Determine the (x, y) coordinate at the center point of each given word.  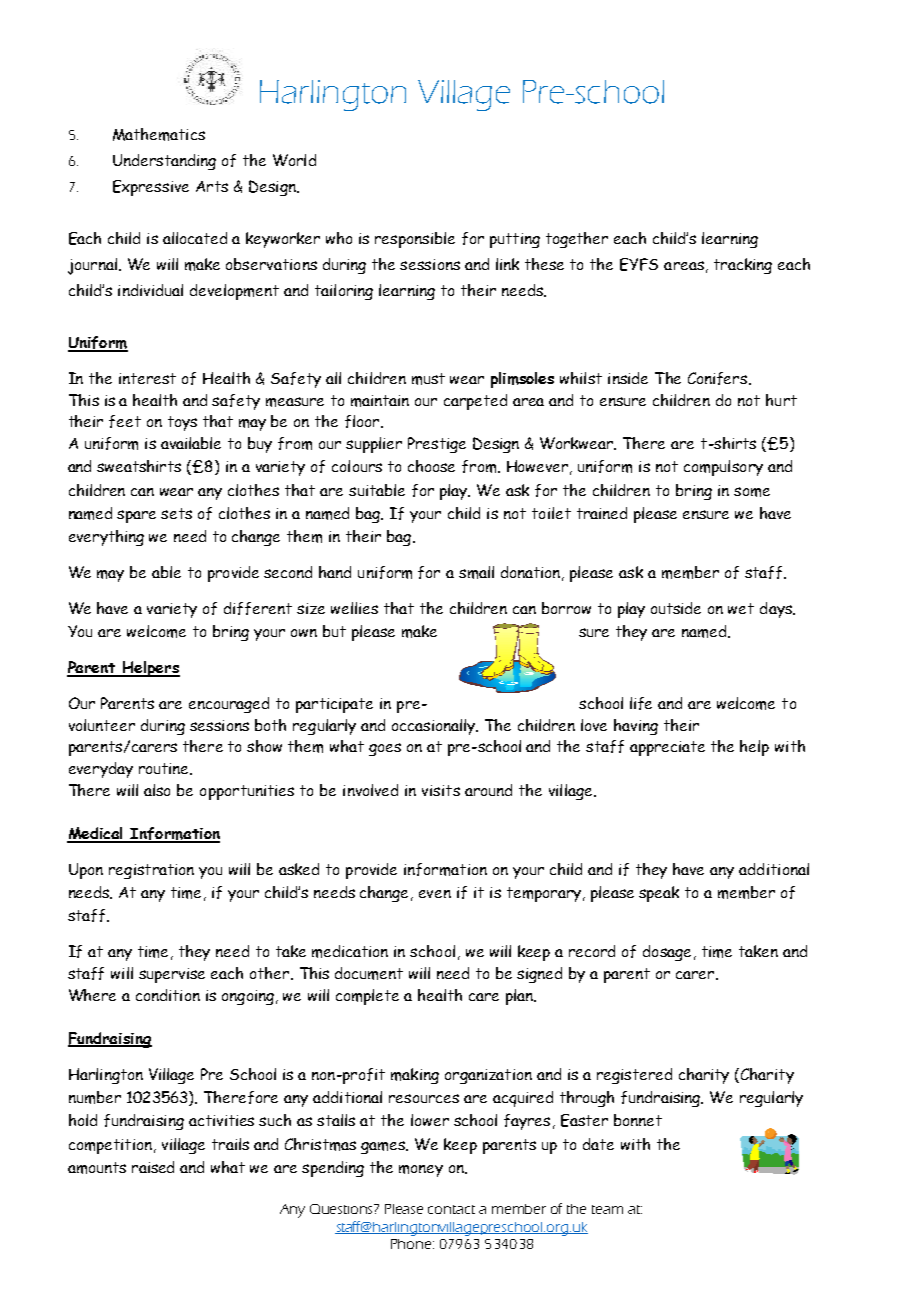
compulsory (723, 468)
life (641, 703)
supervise (172, 975)
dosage (667, 953)
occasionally (435, 727)
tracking (743, 266)
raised (153, 1167)
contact (451, 1209)
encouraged (229, 705)
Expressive (151, 188)
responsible (415, 240)
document (369, 973)
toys (182, 423)
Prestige (437, 445)
